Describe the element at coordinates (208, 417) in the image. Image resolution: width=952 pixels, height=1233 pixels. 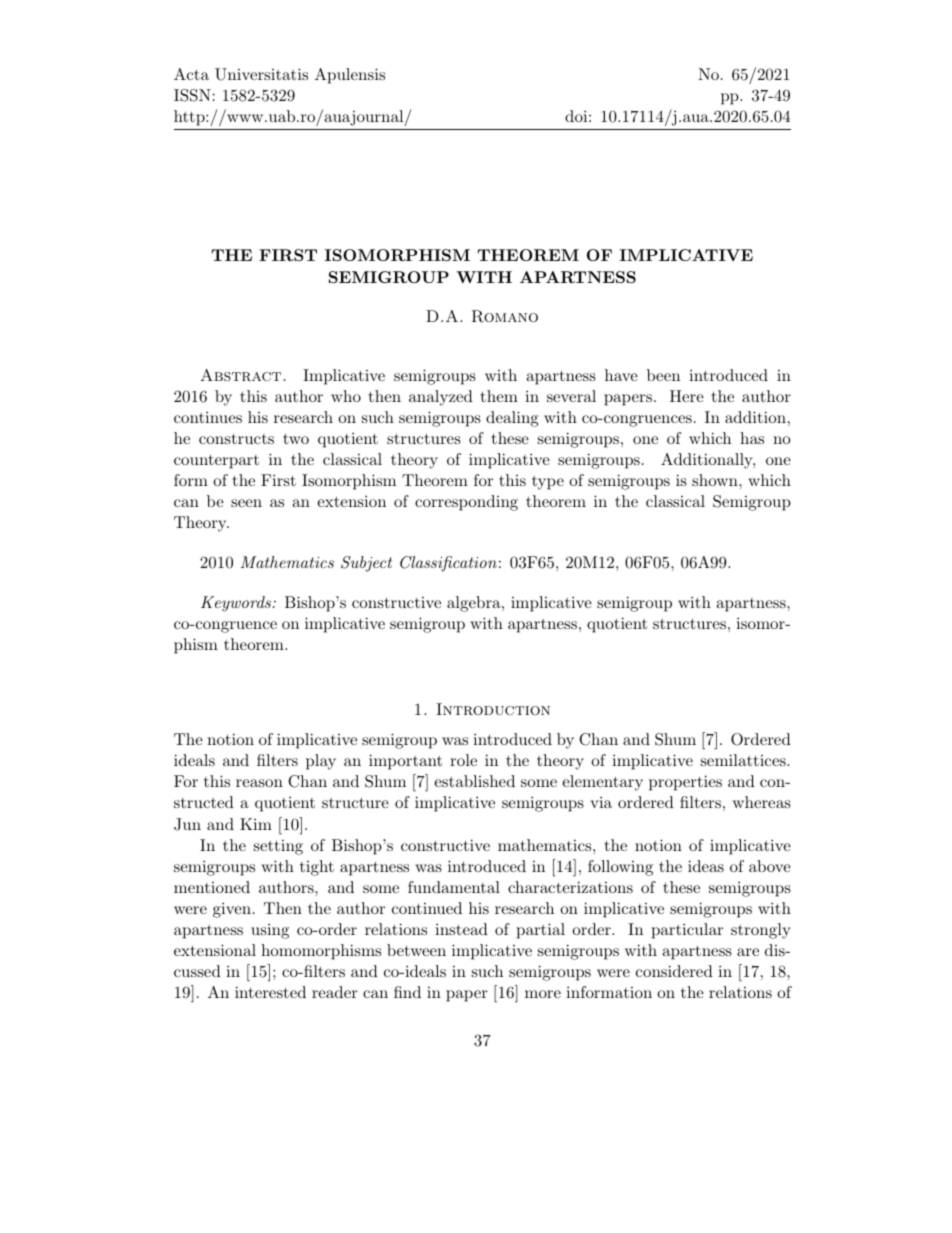
I see `continues` at that location.
